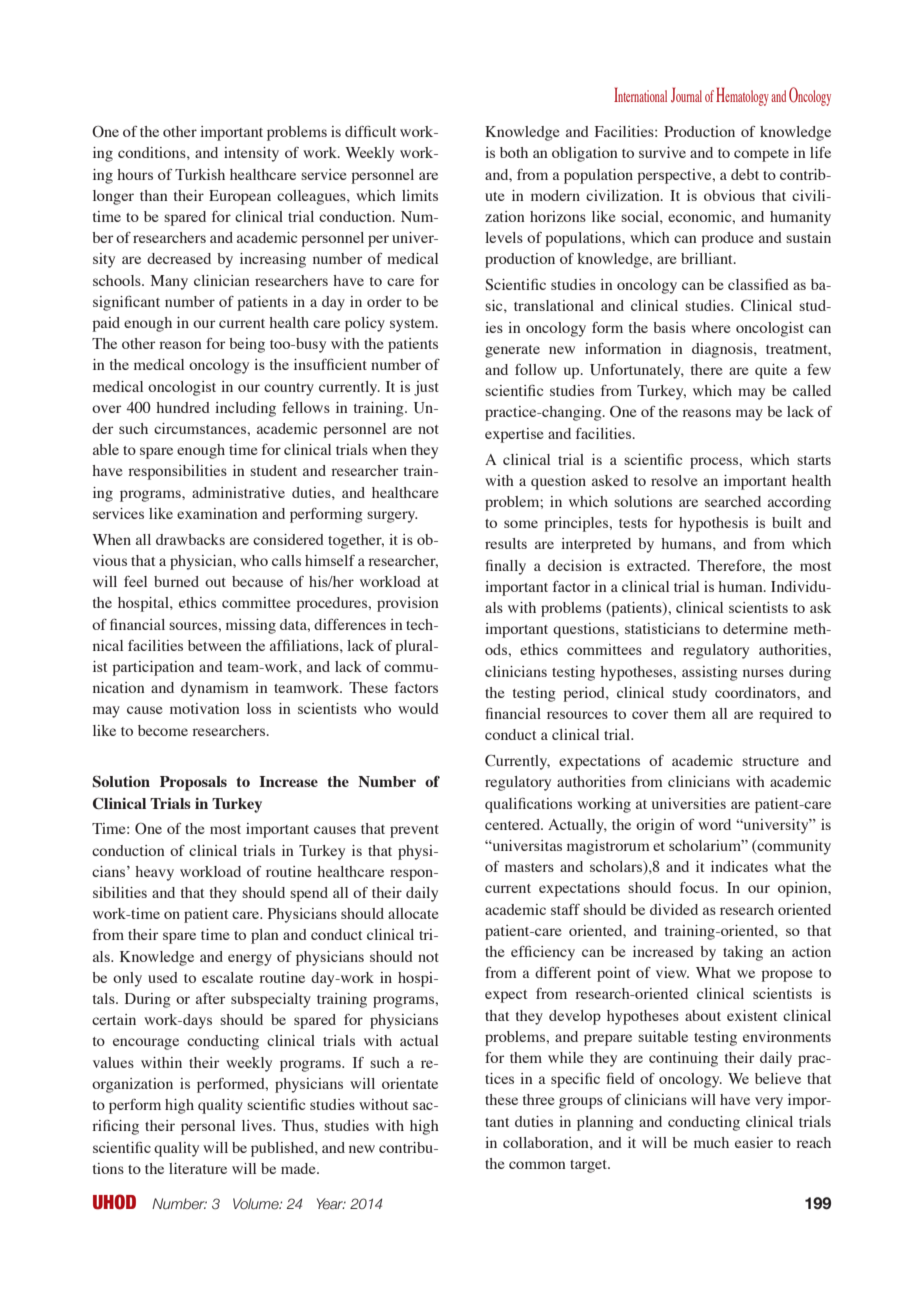 The width and height of the screenshot is (924, 1295). Describe the element at coordinates (754, 1142) in the screenshot. I see `easier` at that location.
